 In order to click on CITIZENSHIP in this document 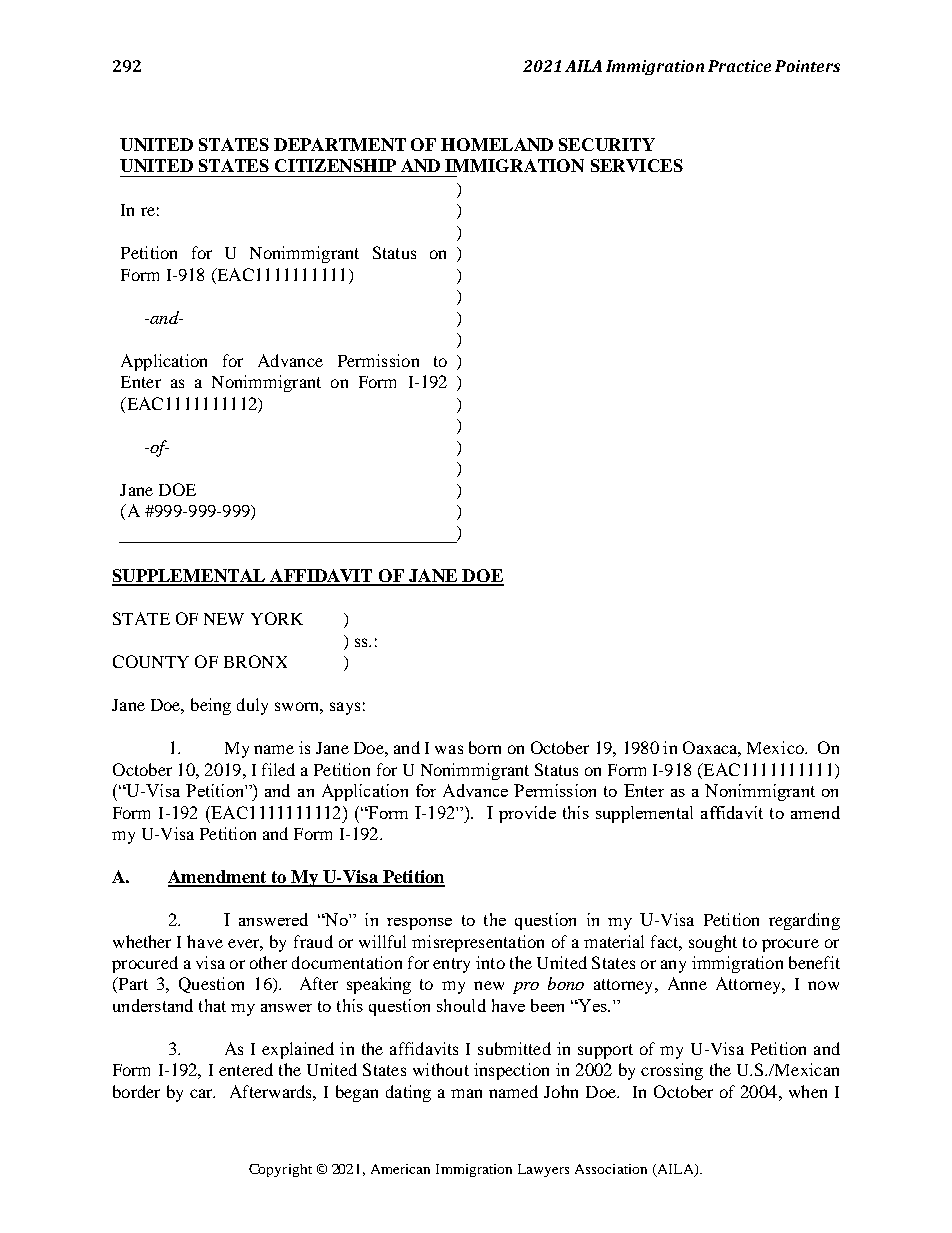, I will do `click(335, 165)`.
